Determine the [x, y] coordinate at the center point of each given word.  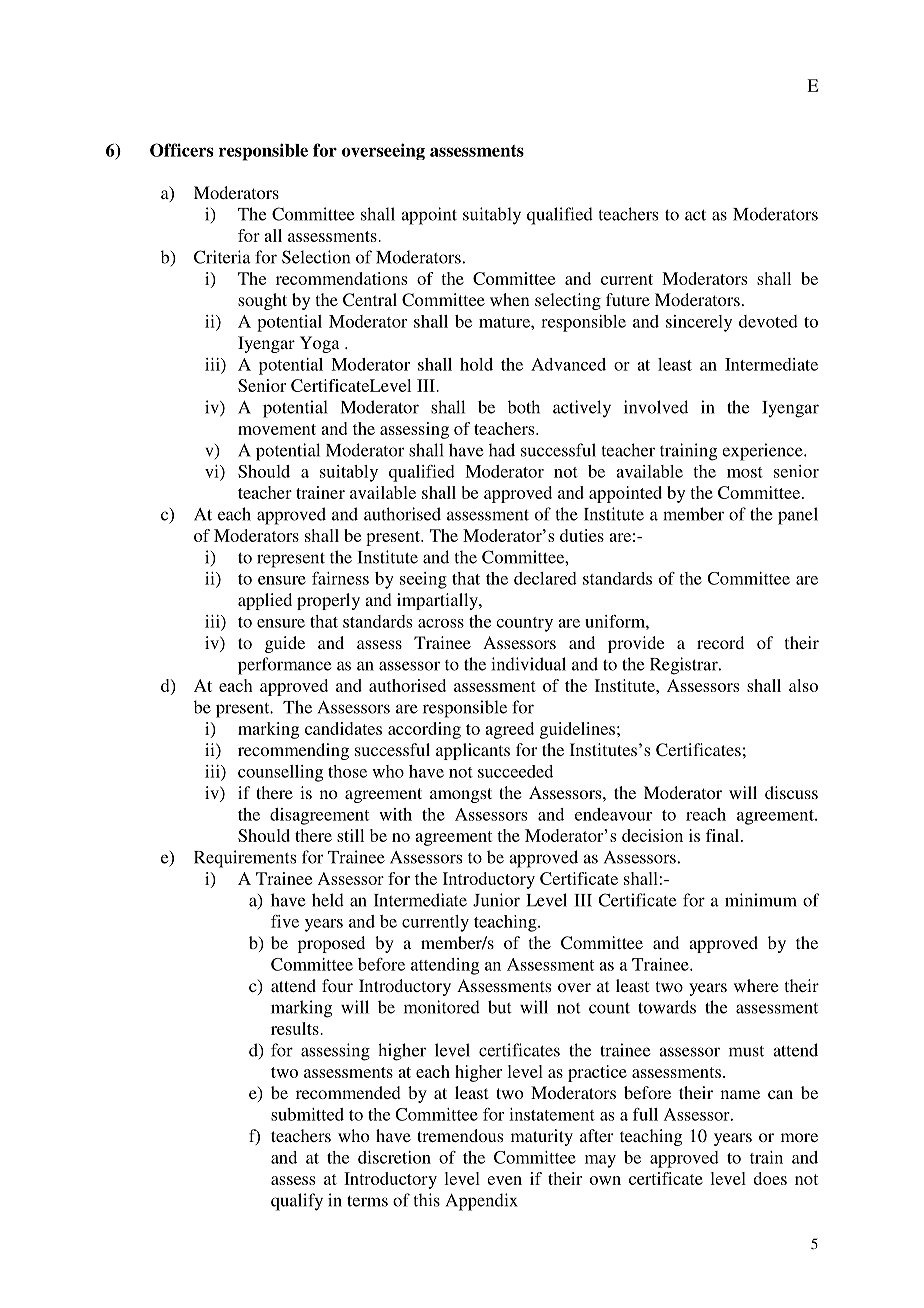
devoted [768, 321]
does [770, 1178]
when [510, 299]
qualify [297, 1202]
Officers [181, 150]
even [504, 1180]
